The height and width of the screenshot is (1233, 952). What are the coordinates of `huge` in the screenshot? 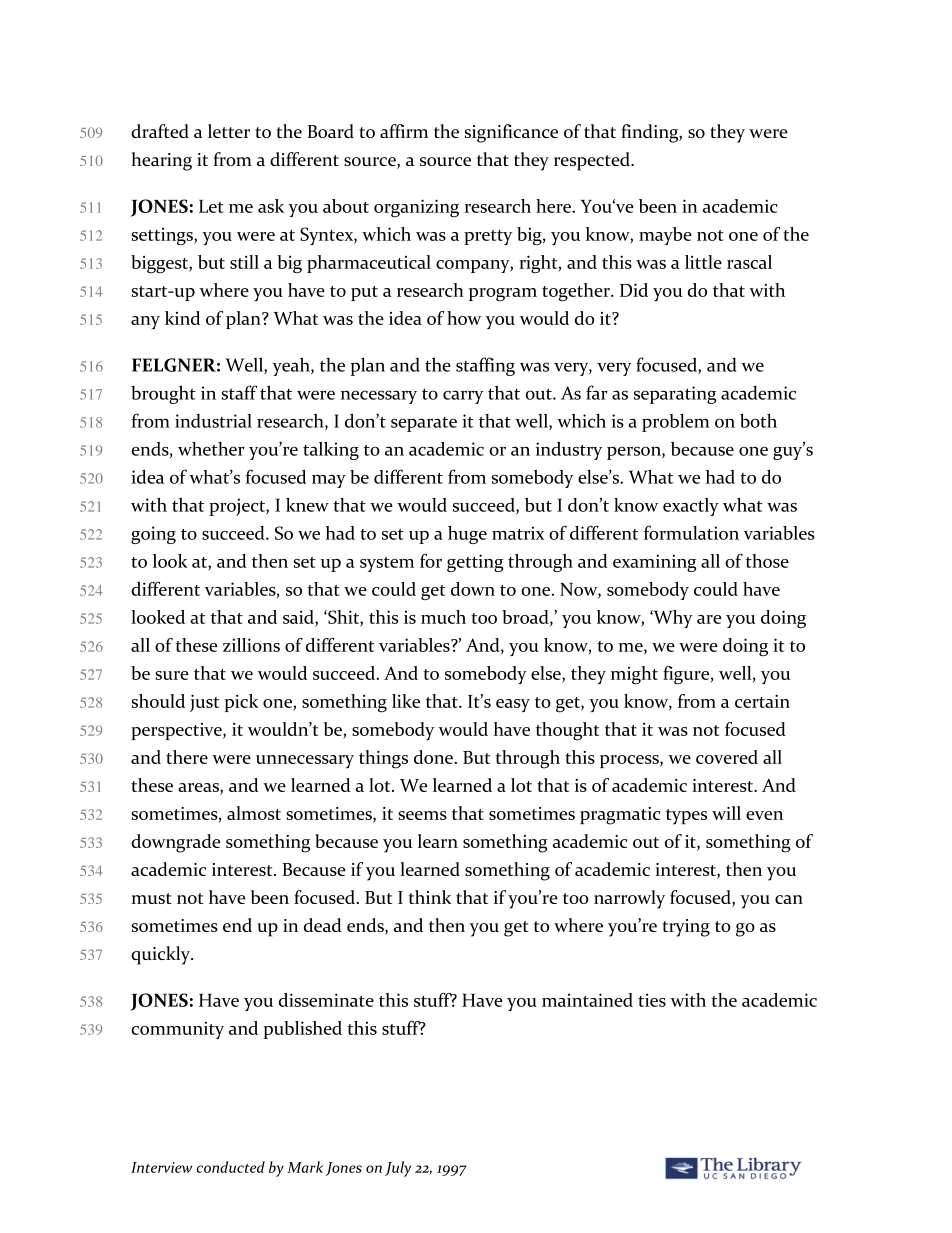 It's located at (467, 535).
